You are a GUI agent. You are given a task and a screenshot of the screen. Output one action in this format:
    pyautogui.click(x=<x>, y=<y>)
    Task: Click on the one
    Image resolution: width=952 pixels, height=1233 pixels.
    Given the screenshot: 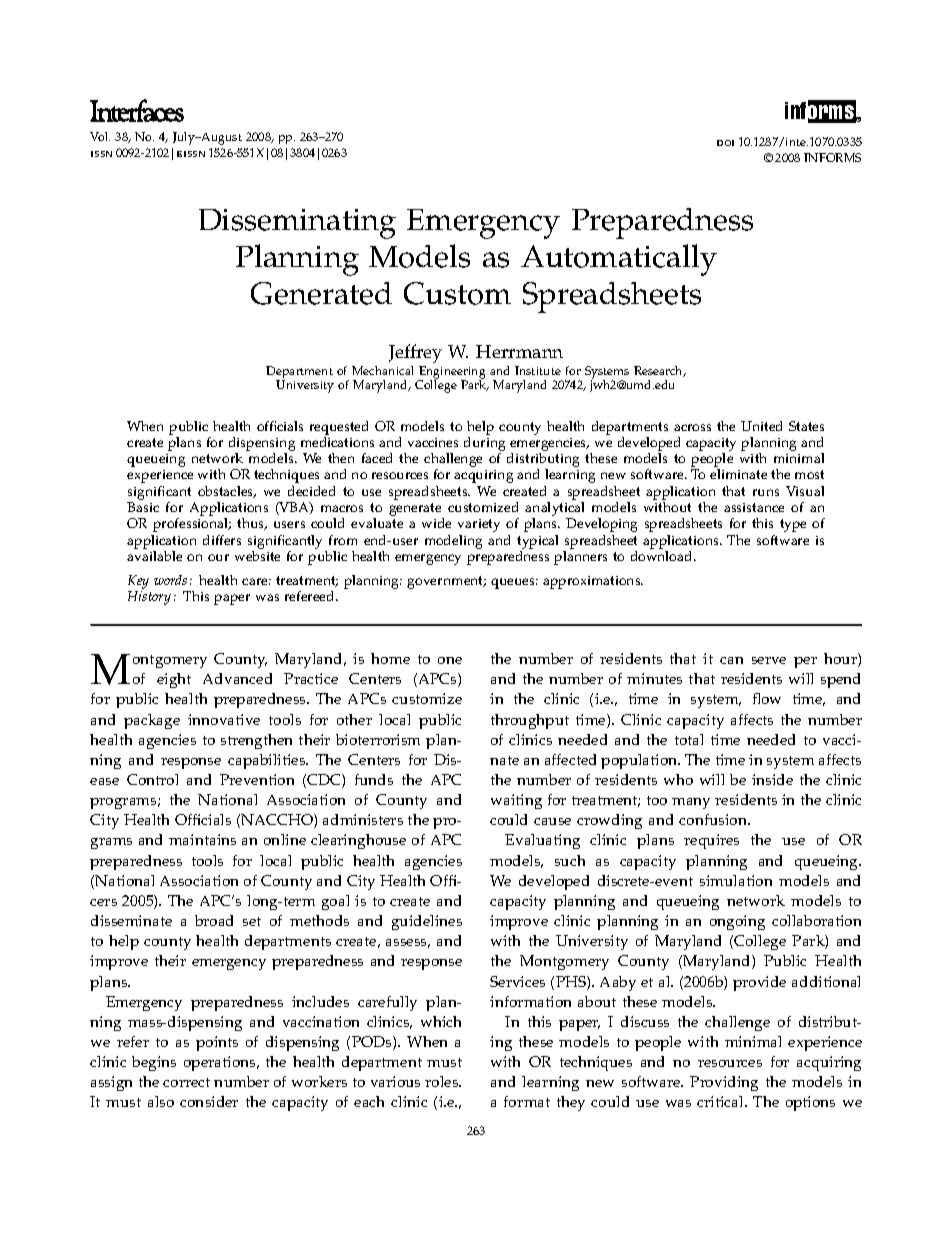 What is the action you would take?
    pyautogui.click(x=450, y=660)
